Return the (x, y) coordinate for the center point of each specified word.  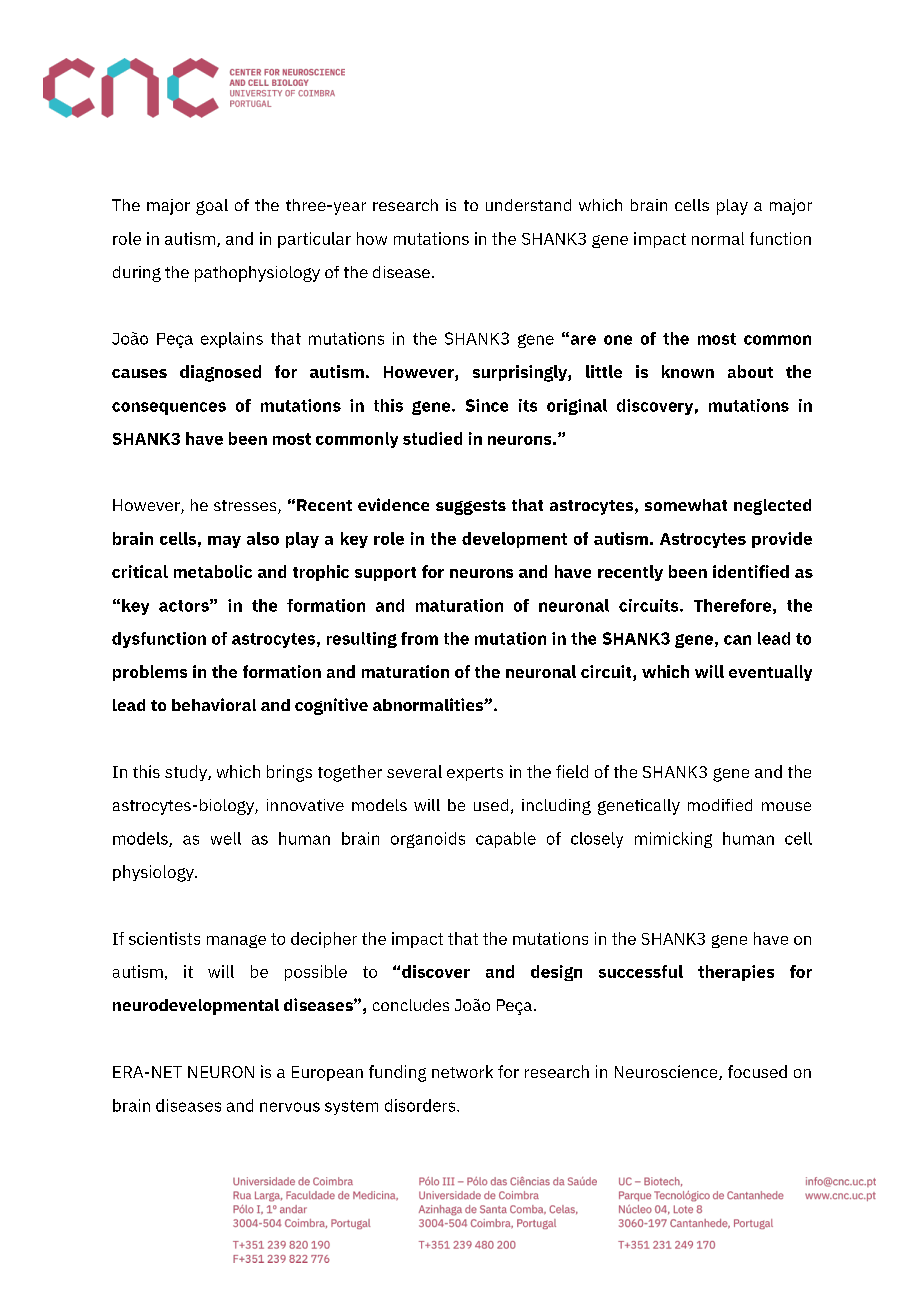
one (618, 340)
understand (528, 205)
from (419, 638)
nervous (290, 1107)
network (462, 1071)
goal (212, 207)
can (737, 640)
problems (150, 673)
